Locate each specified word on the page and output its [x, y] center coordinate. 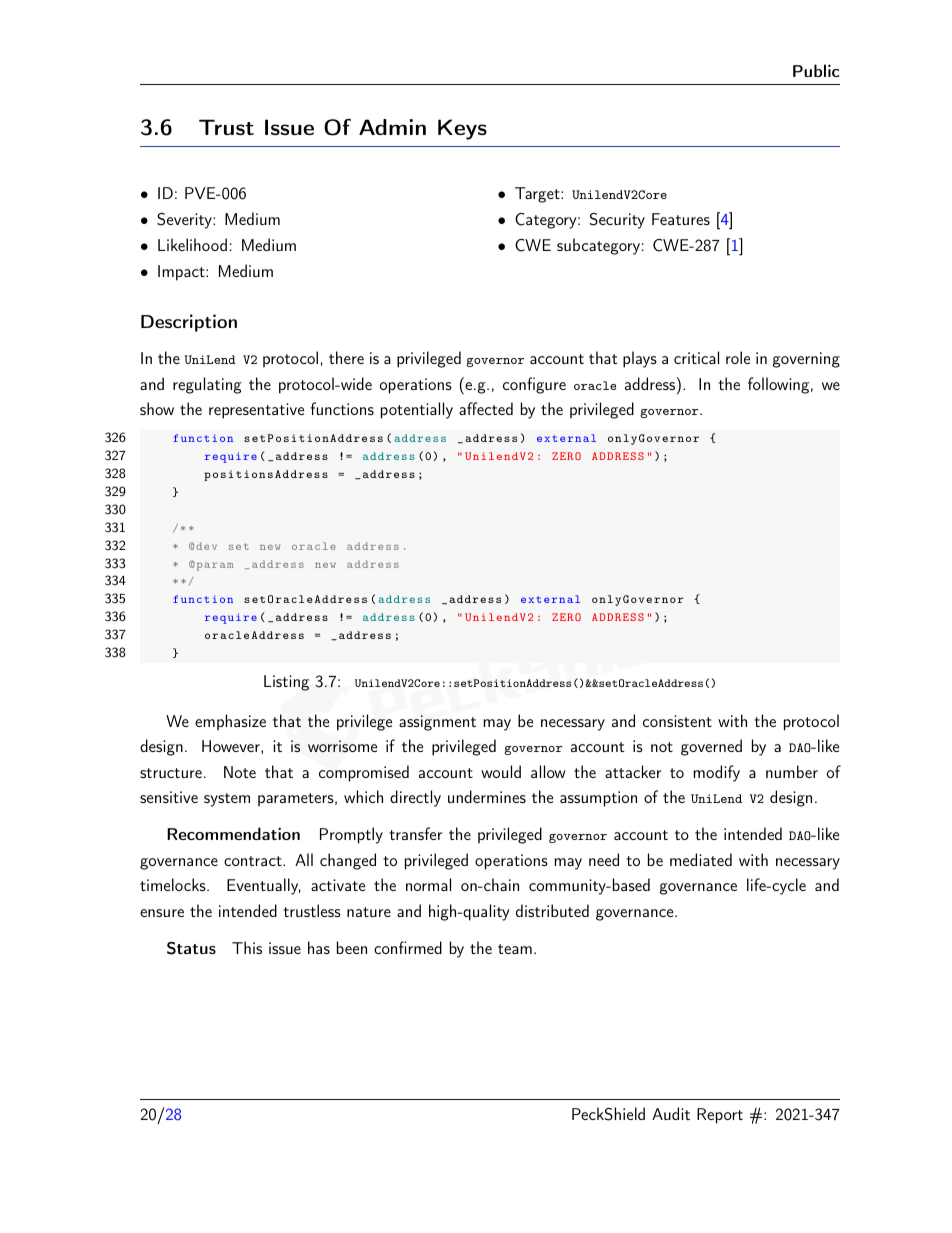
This [247, 947]
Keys [462, 129]
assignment [437, 723]
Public [816, 70]
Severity [185, 221]
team [515, 949]
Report [720, 1116]
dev [206, 546]
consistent [677, 721]
